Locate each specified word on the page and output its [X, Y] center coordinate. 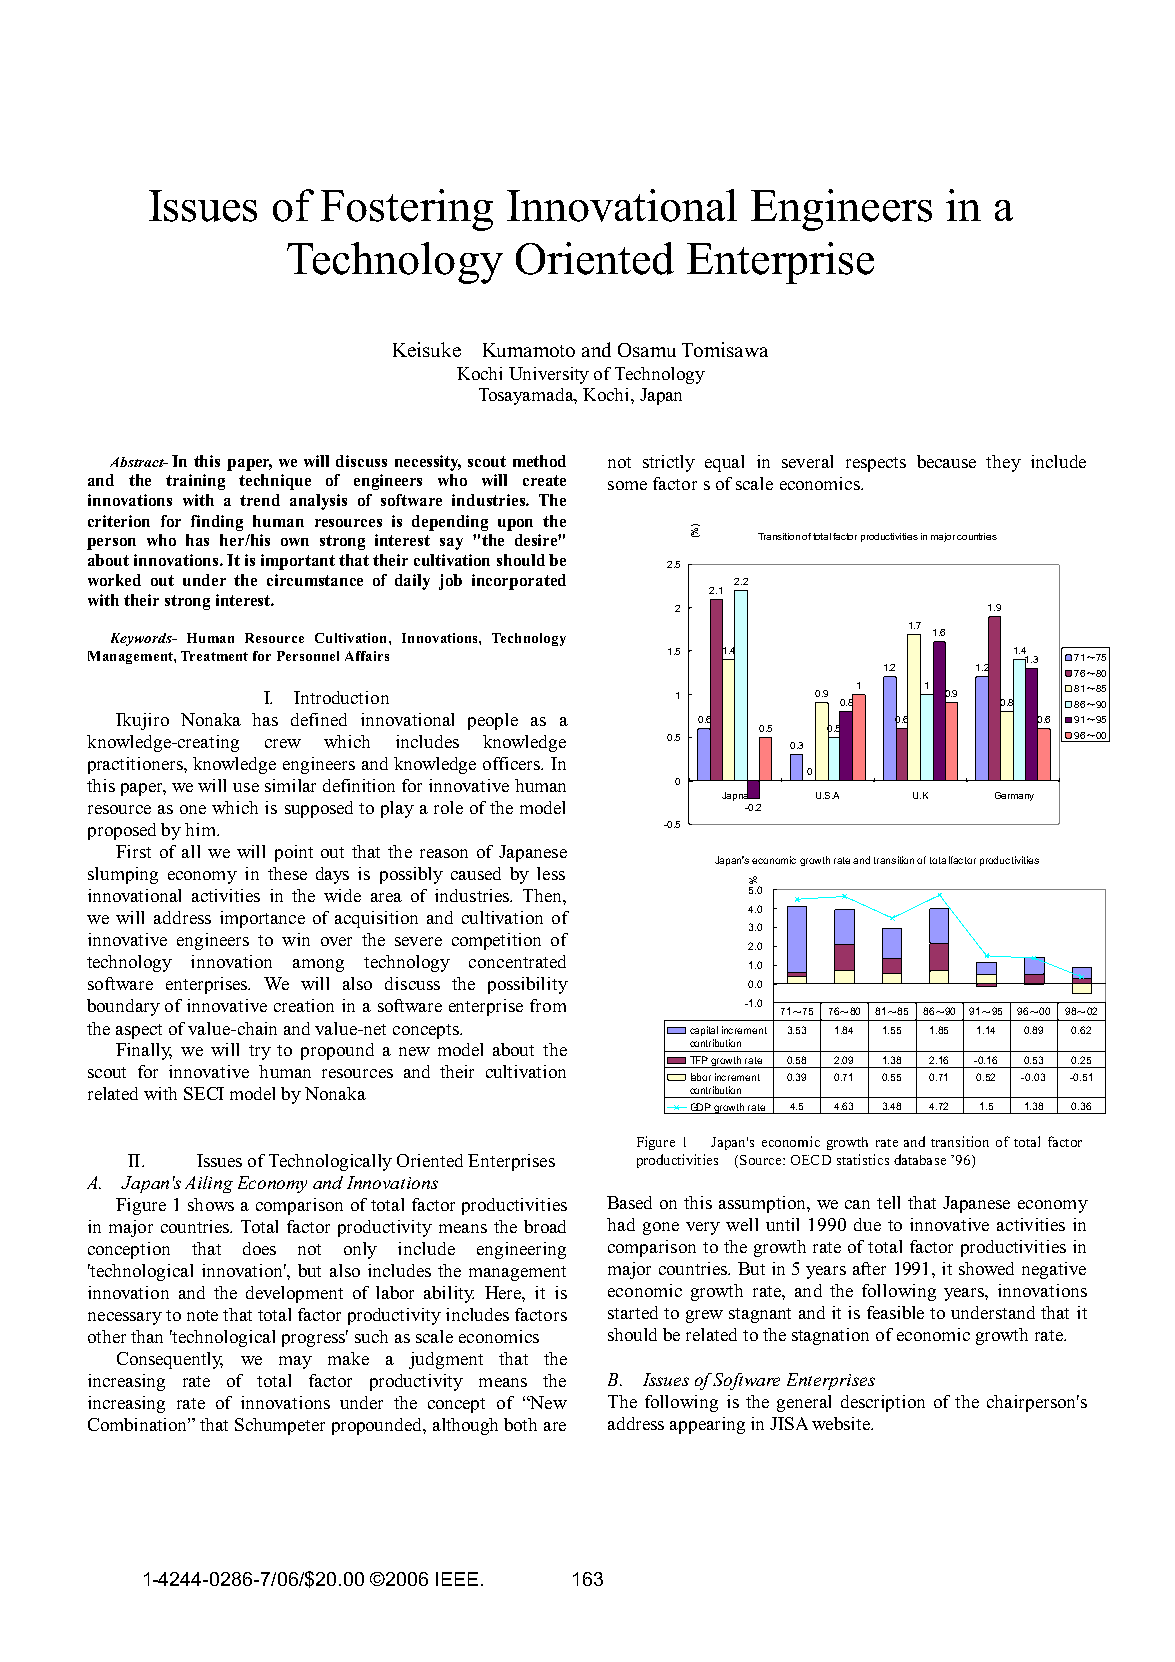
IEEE [457, 1579]
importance [262, 919]
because [946, 461]
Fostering [407, 210]
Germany [1014, 796]
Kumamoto [529, 350]
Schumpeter [280, 1426]
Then [543, 895]
